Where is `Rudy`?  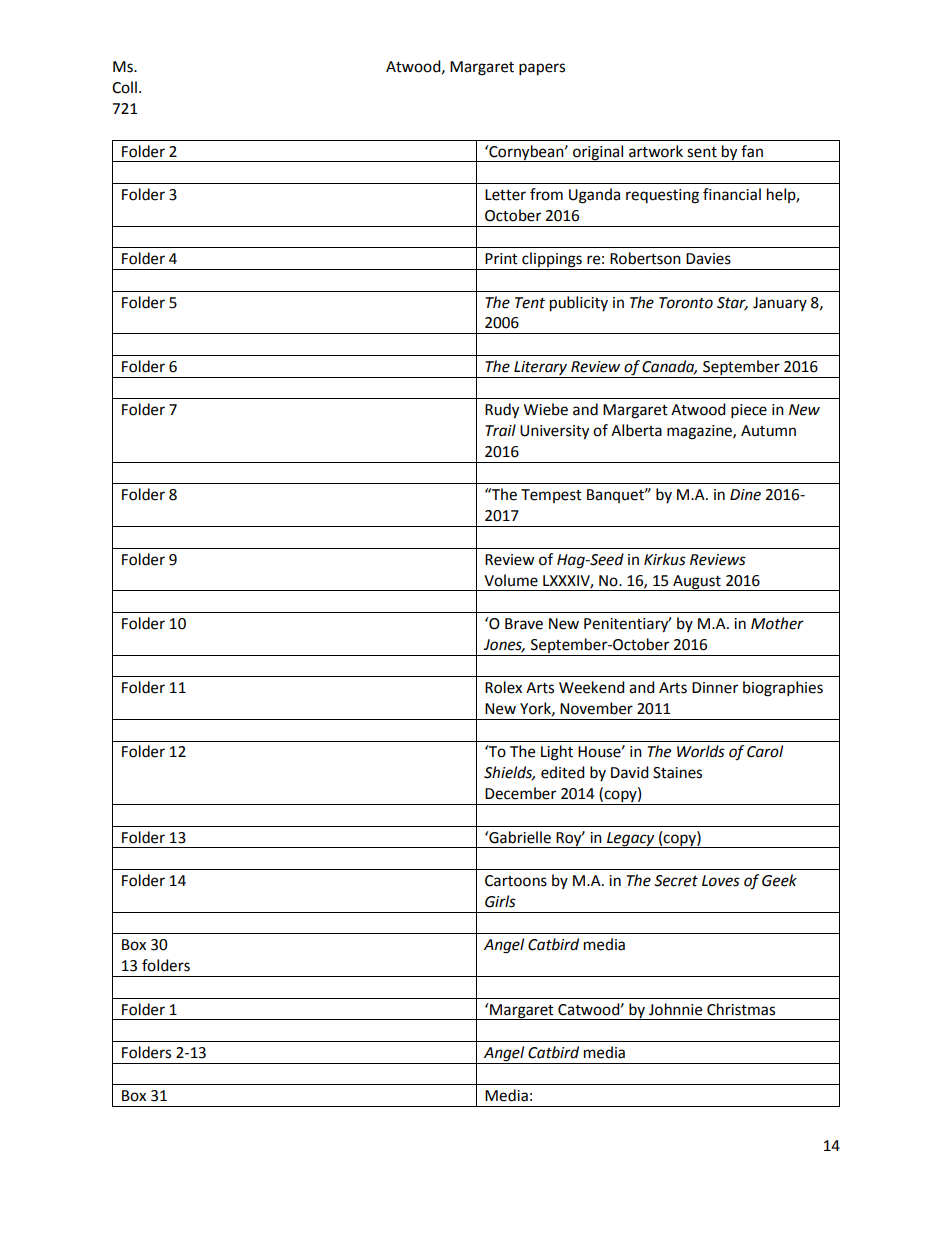 Rudy is located at coordinates (502, 411).
